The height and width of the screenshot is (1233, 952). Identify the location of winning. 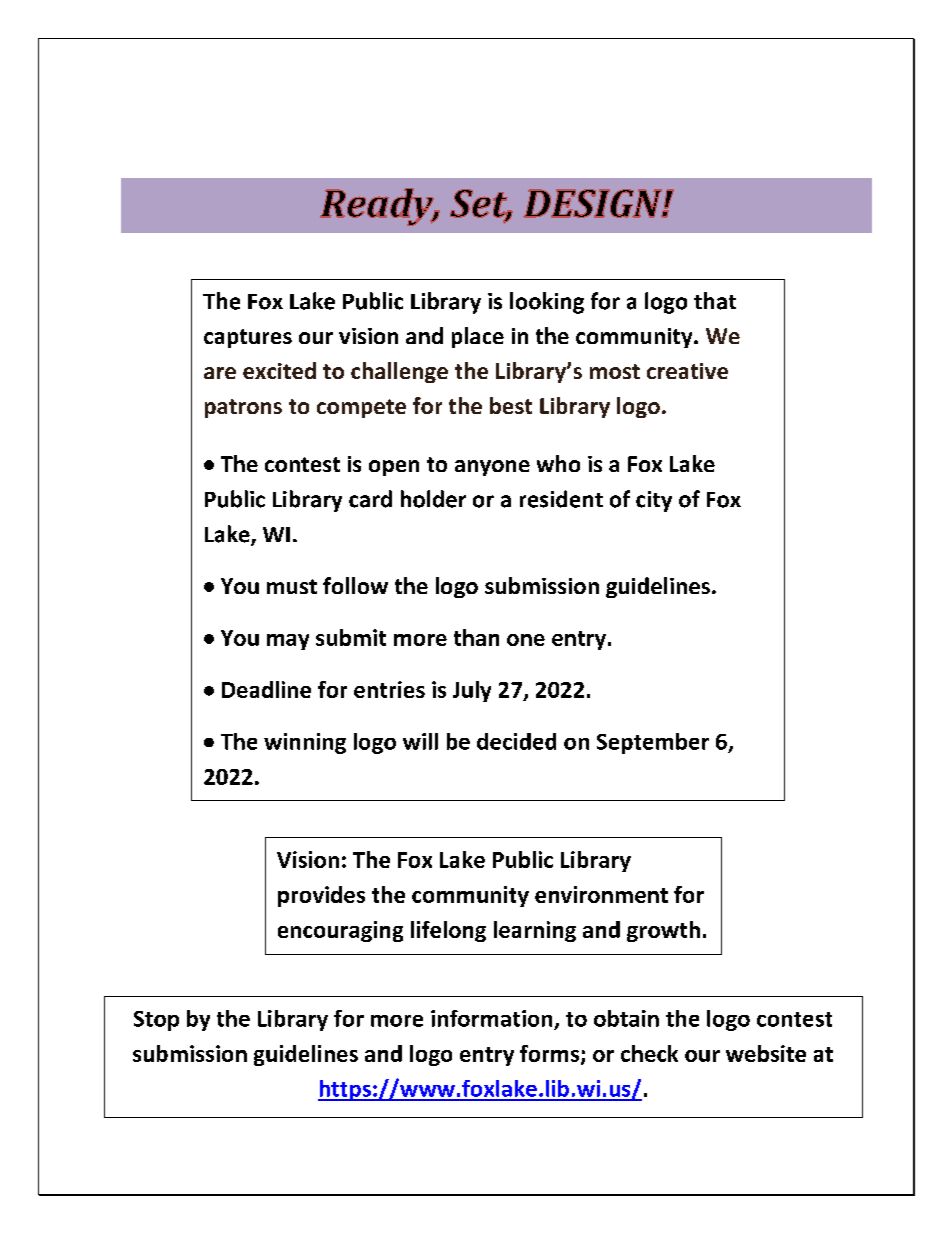
(305, 743).
